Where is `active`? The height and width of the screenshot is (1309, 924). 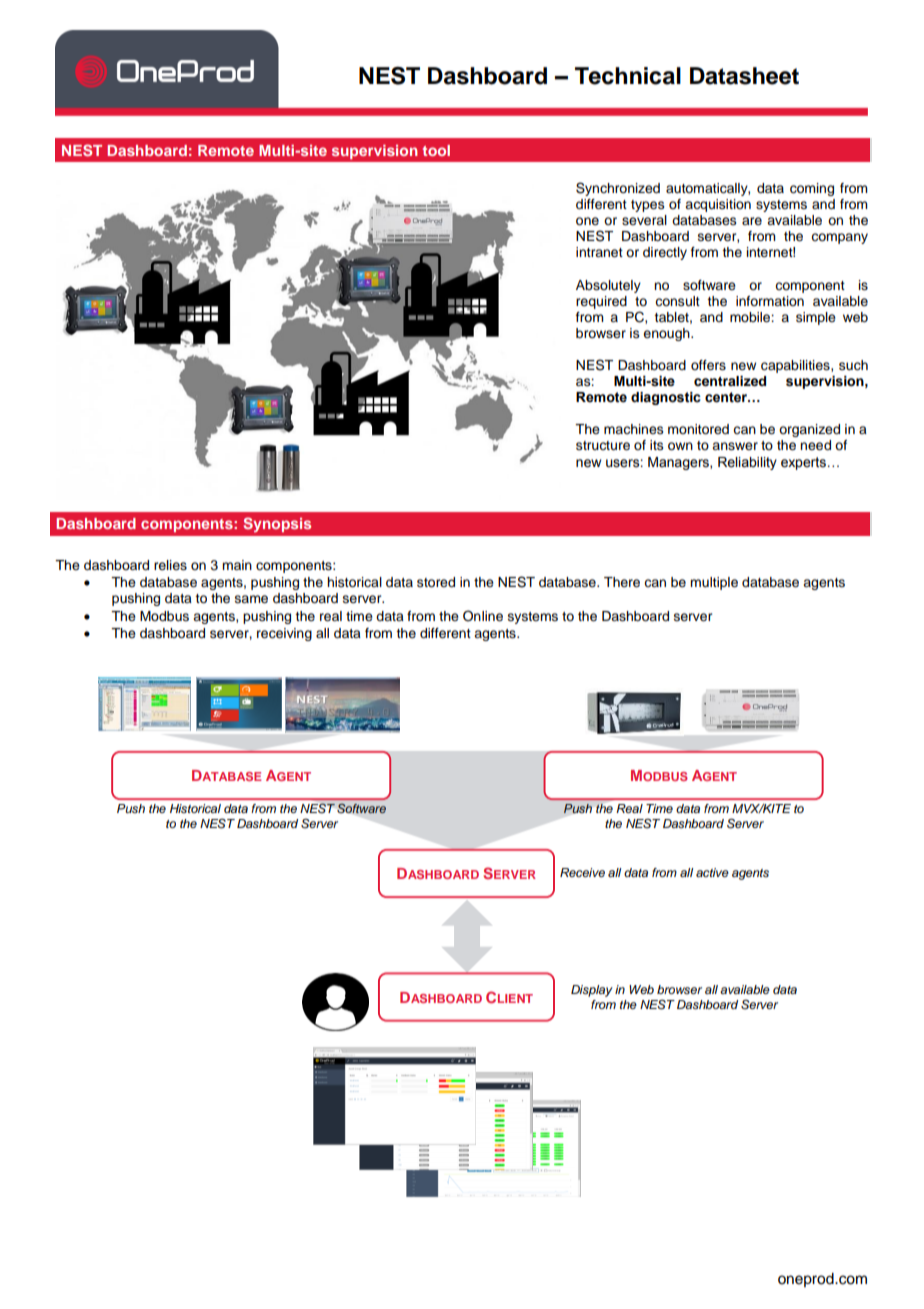
active is located at coordinates (712, 872).
